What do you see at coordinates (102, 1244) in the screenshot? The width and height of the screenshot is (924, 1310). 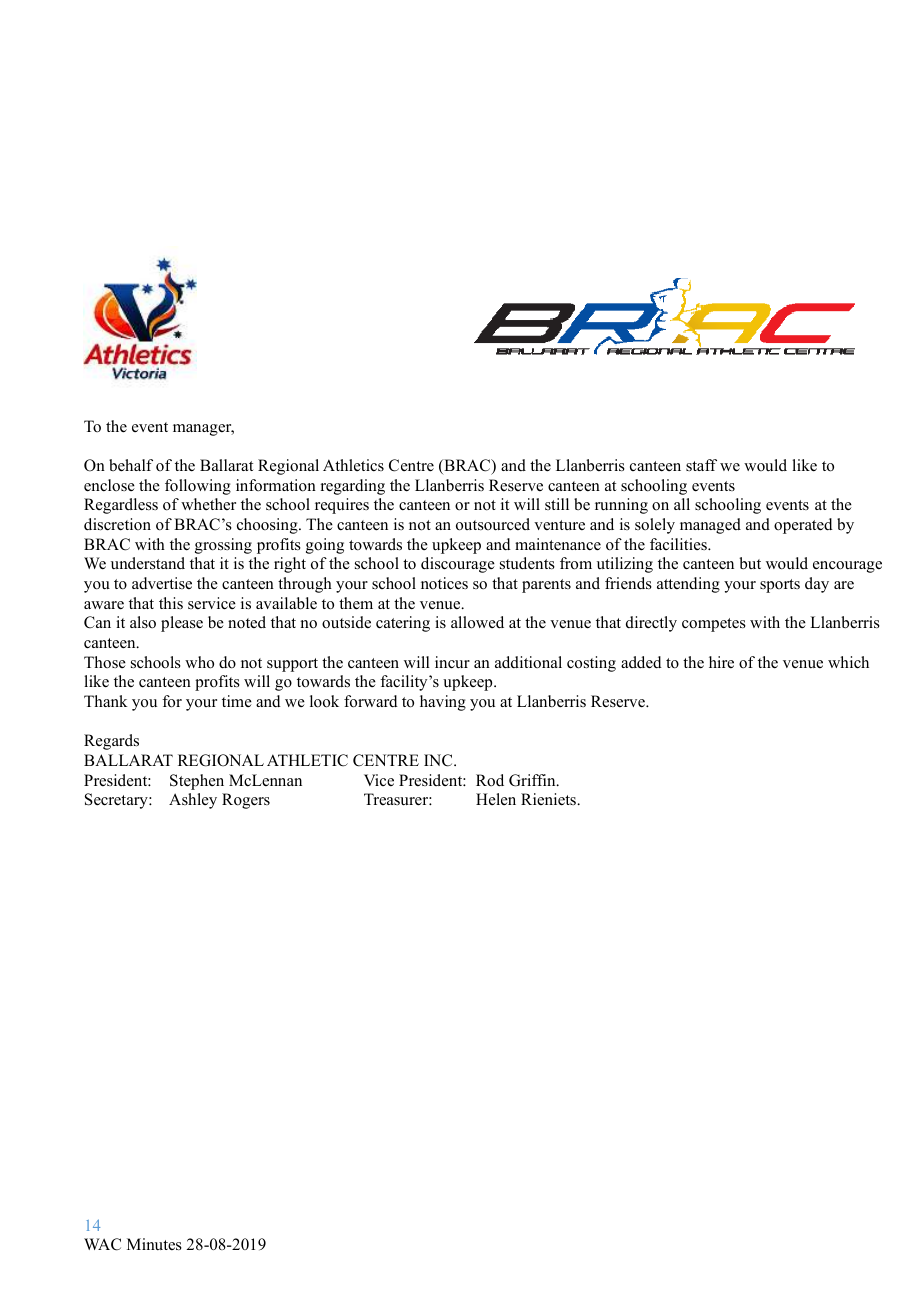 I see `WAC` at bounding box center [102, 1244].
